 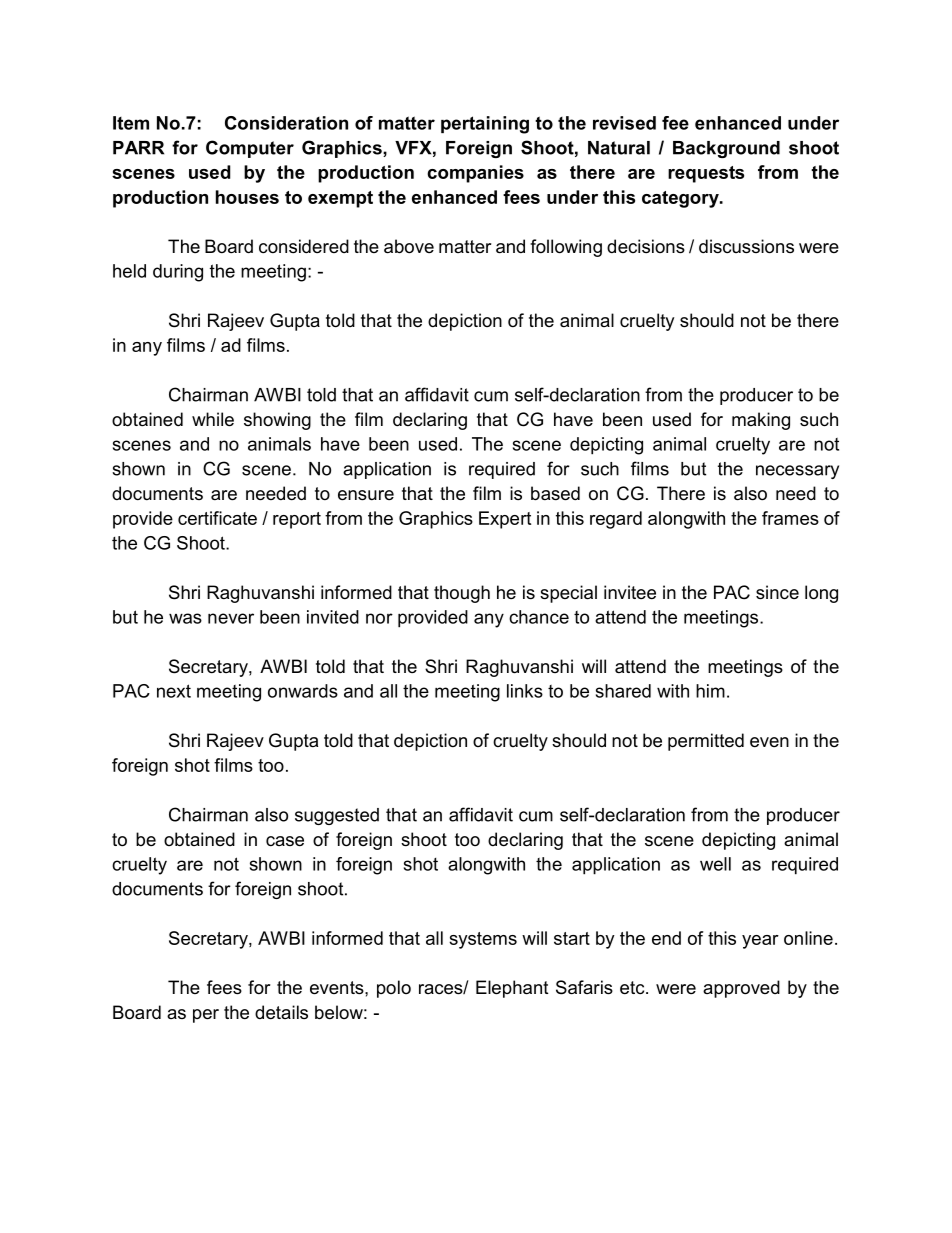 What do you see at coordinates (741, 989) in the page?
I see `approved` at bounding box center [741, 989].
